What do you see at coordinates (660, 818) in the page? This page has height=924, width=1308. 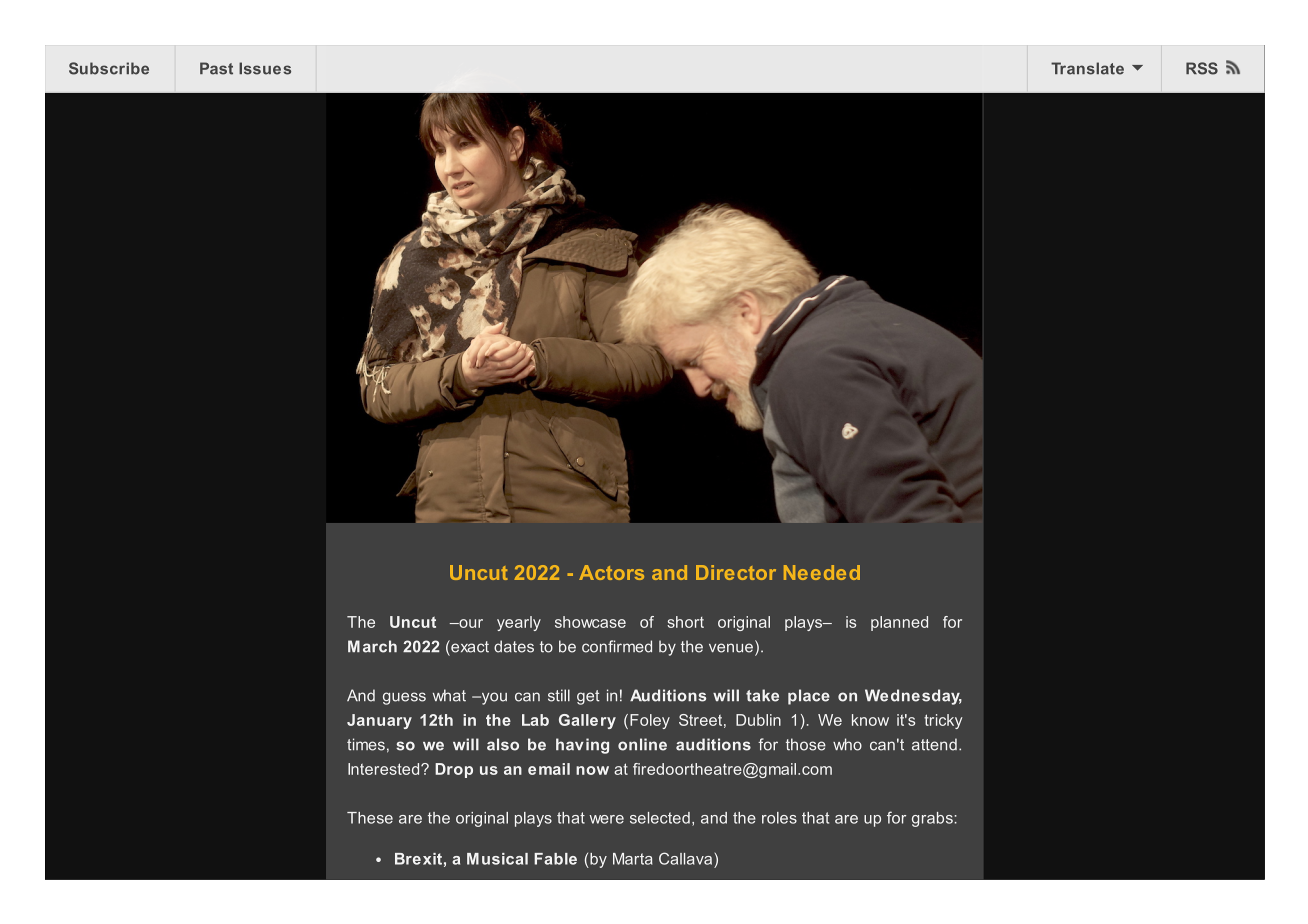 I see `selected` at bounding box center [660, 818].
